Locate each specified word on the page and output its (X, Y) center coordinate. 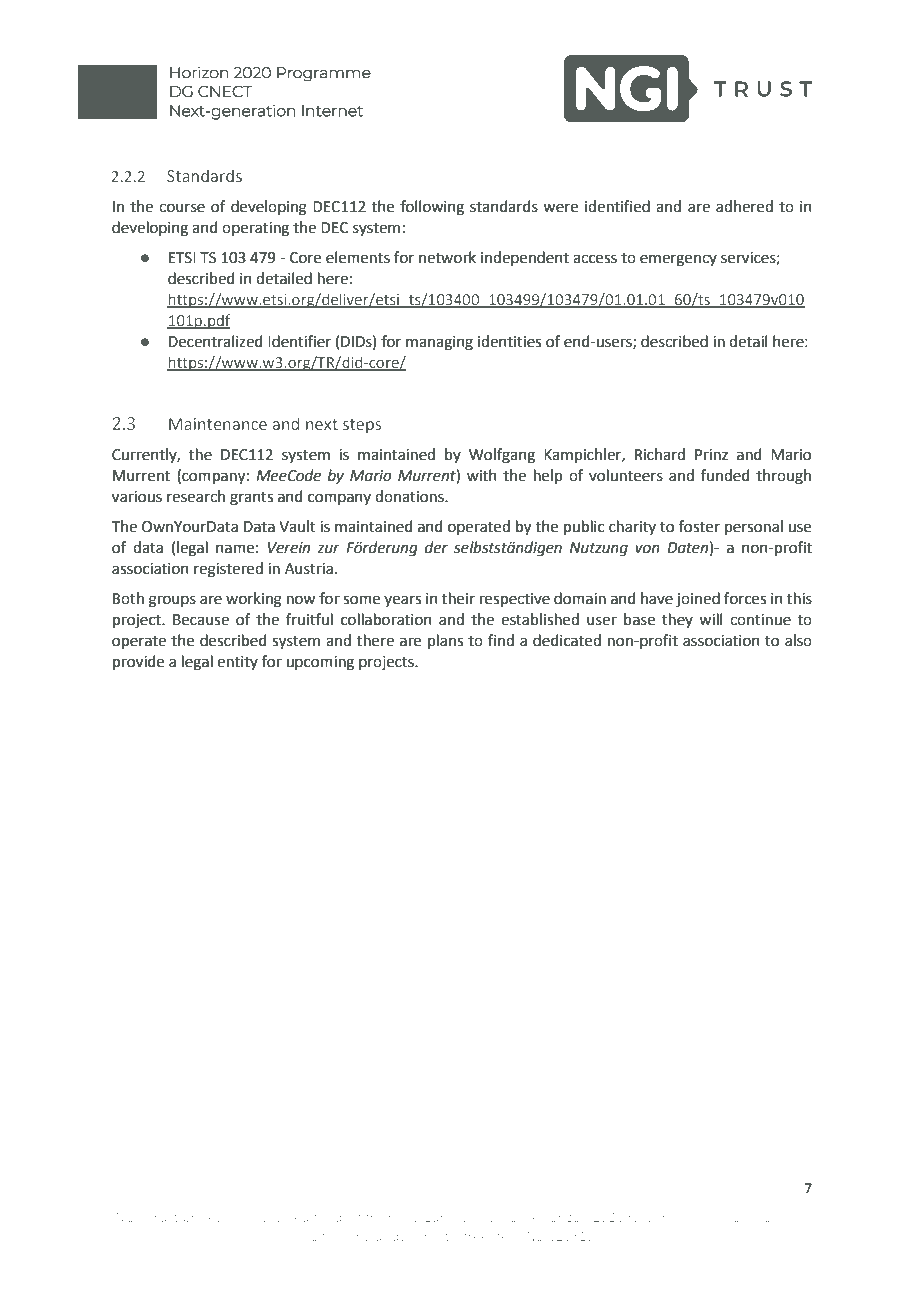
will (710, 619)
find (501, 640)
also (798, 640)
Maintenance (218, 424)
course (182, 208)
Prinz (711, 454)
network (447, 257)
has (242, 1217)
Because (201, 620)
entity (237, 663)
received (283, 1217)
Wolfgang (502, 456)
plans (445, 641)
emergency (678, 260)
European (454, 1218)
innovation (746, 1217)
